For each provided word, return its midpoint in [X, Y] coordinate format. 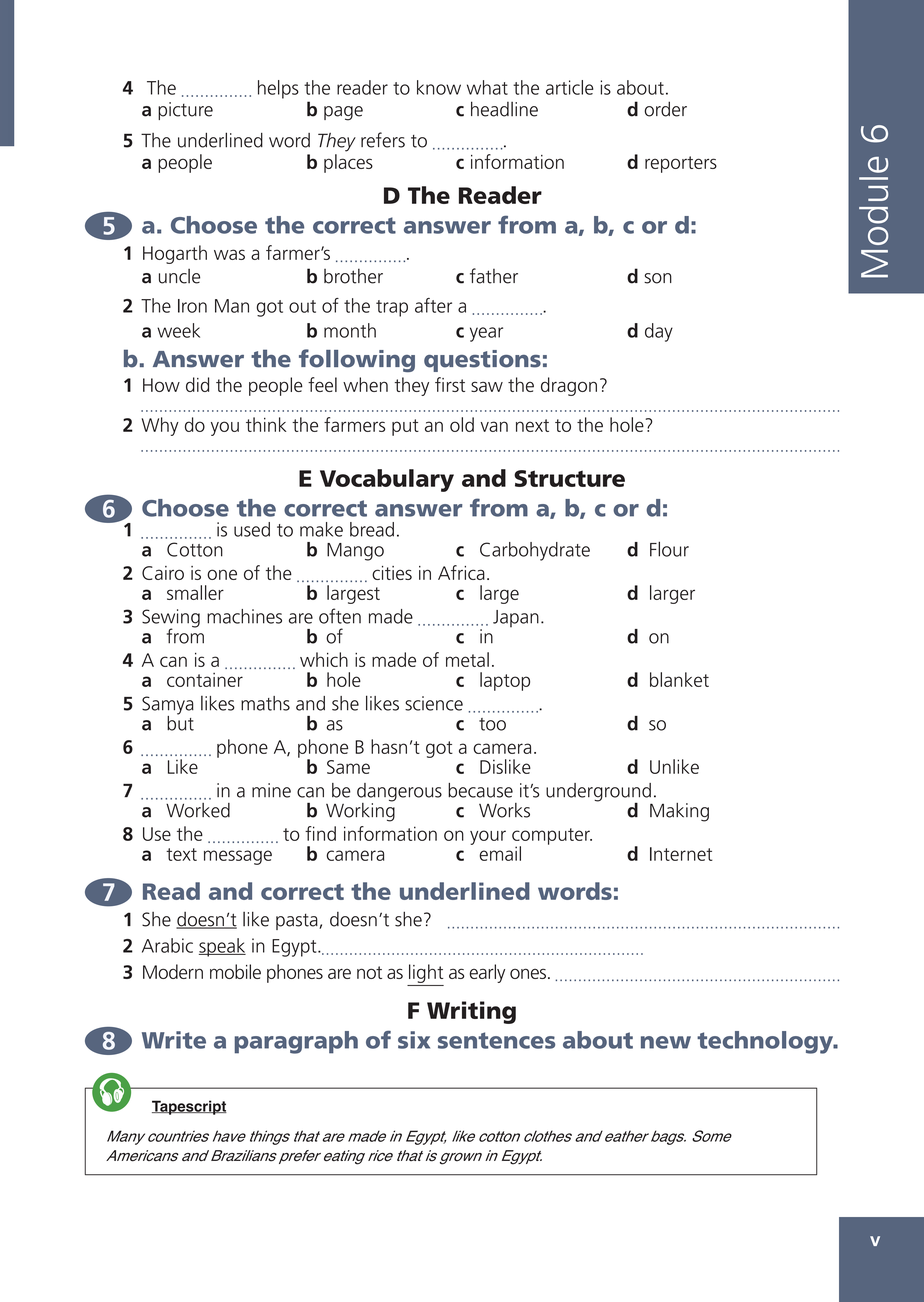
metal [467, 659]
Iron [192, 306]
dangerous [399, 793]
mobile [235, 971]
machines [244, 616]
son [658, 278]
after [433, 305]
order [665, 109]
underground [599, 793]
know [439, 87]
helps [278, 89]
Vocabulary [387, 480]
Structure [569, 478]
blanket [679, 679]
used [252, 529]
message [238, 857]
